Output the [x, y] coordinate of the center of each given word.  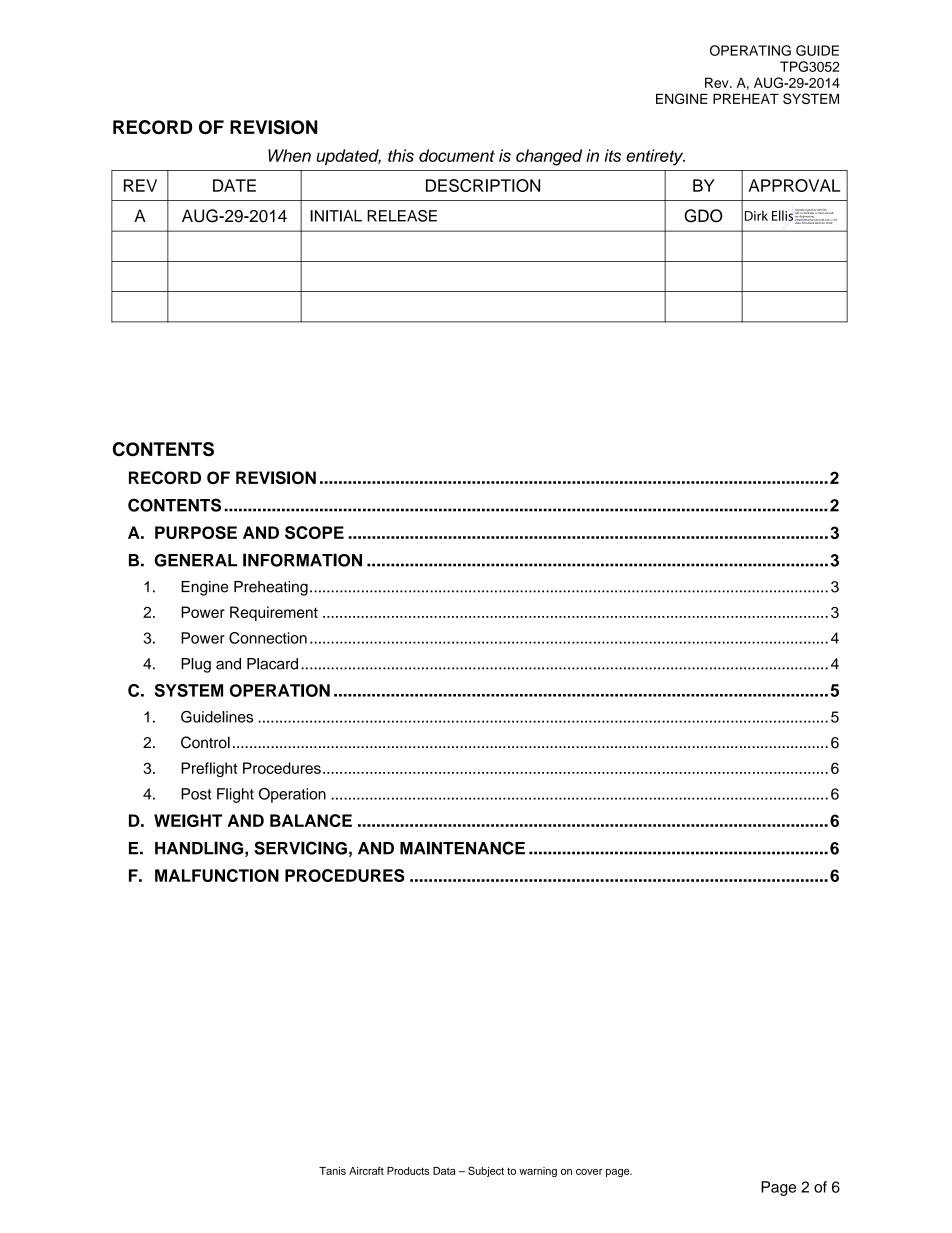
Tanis [332, 1171]
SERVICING [300, 848]
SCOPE [314, 532]
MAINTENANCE [462, 848]
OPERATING [750, 50]
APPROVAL [794, 185]
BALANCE [311, 820]
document [457, 155]
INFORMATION [302, 560]
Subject [486, 1171]
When [289, 155]
